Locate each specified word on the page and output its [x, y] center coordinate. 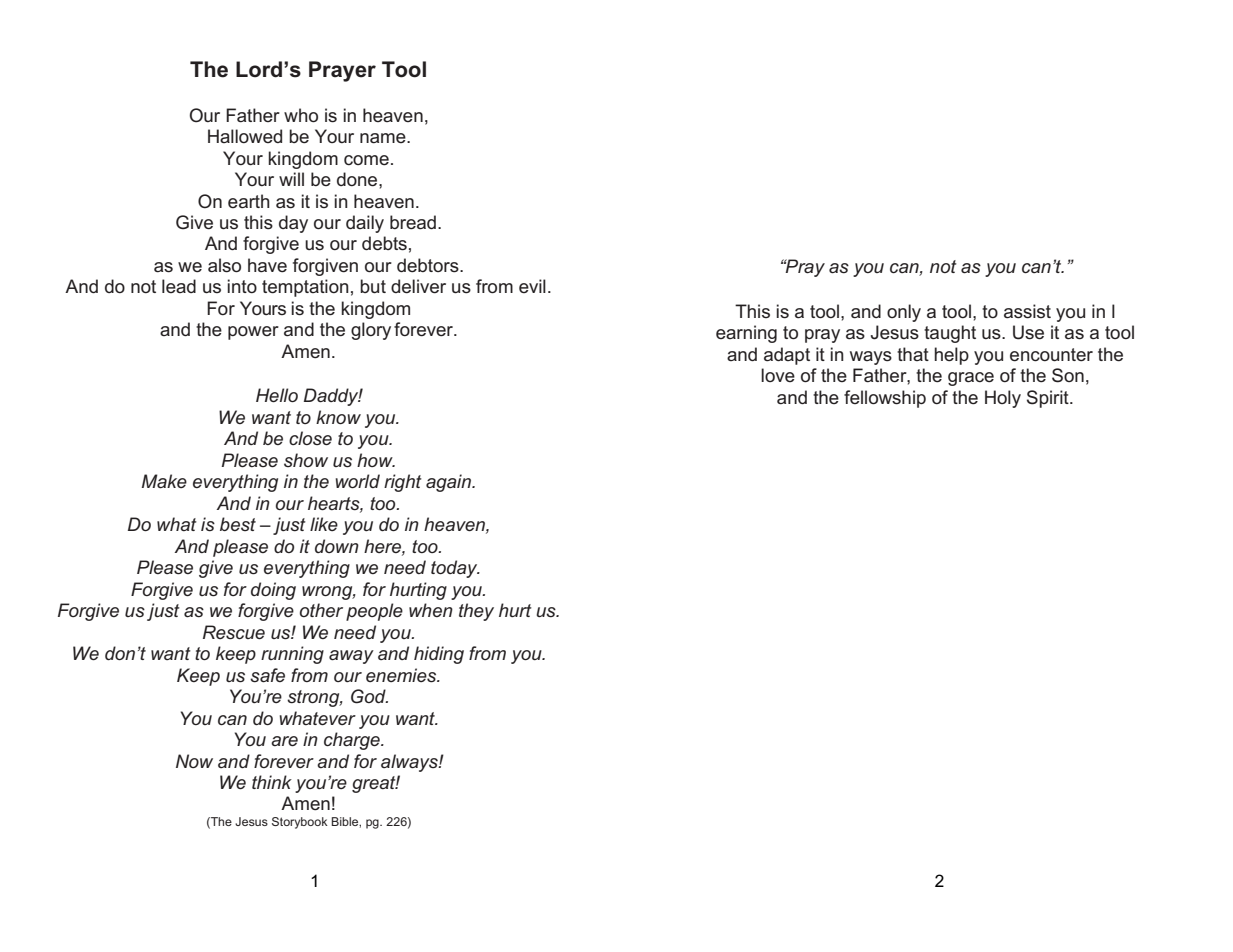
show [306, 460]
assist [1027, 311]
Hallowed [245, 136]
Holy [1003, 399]
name [384, 138]
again [449, 483]
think [272, 782]
